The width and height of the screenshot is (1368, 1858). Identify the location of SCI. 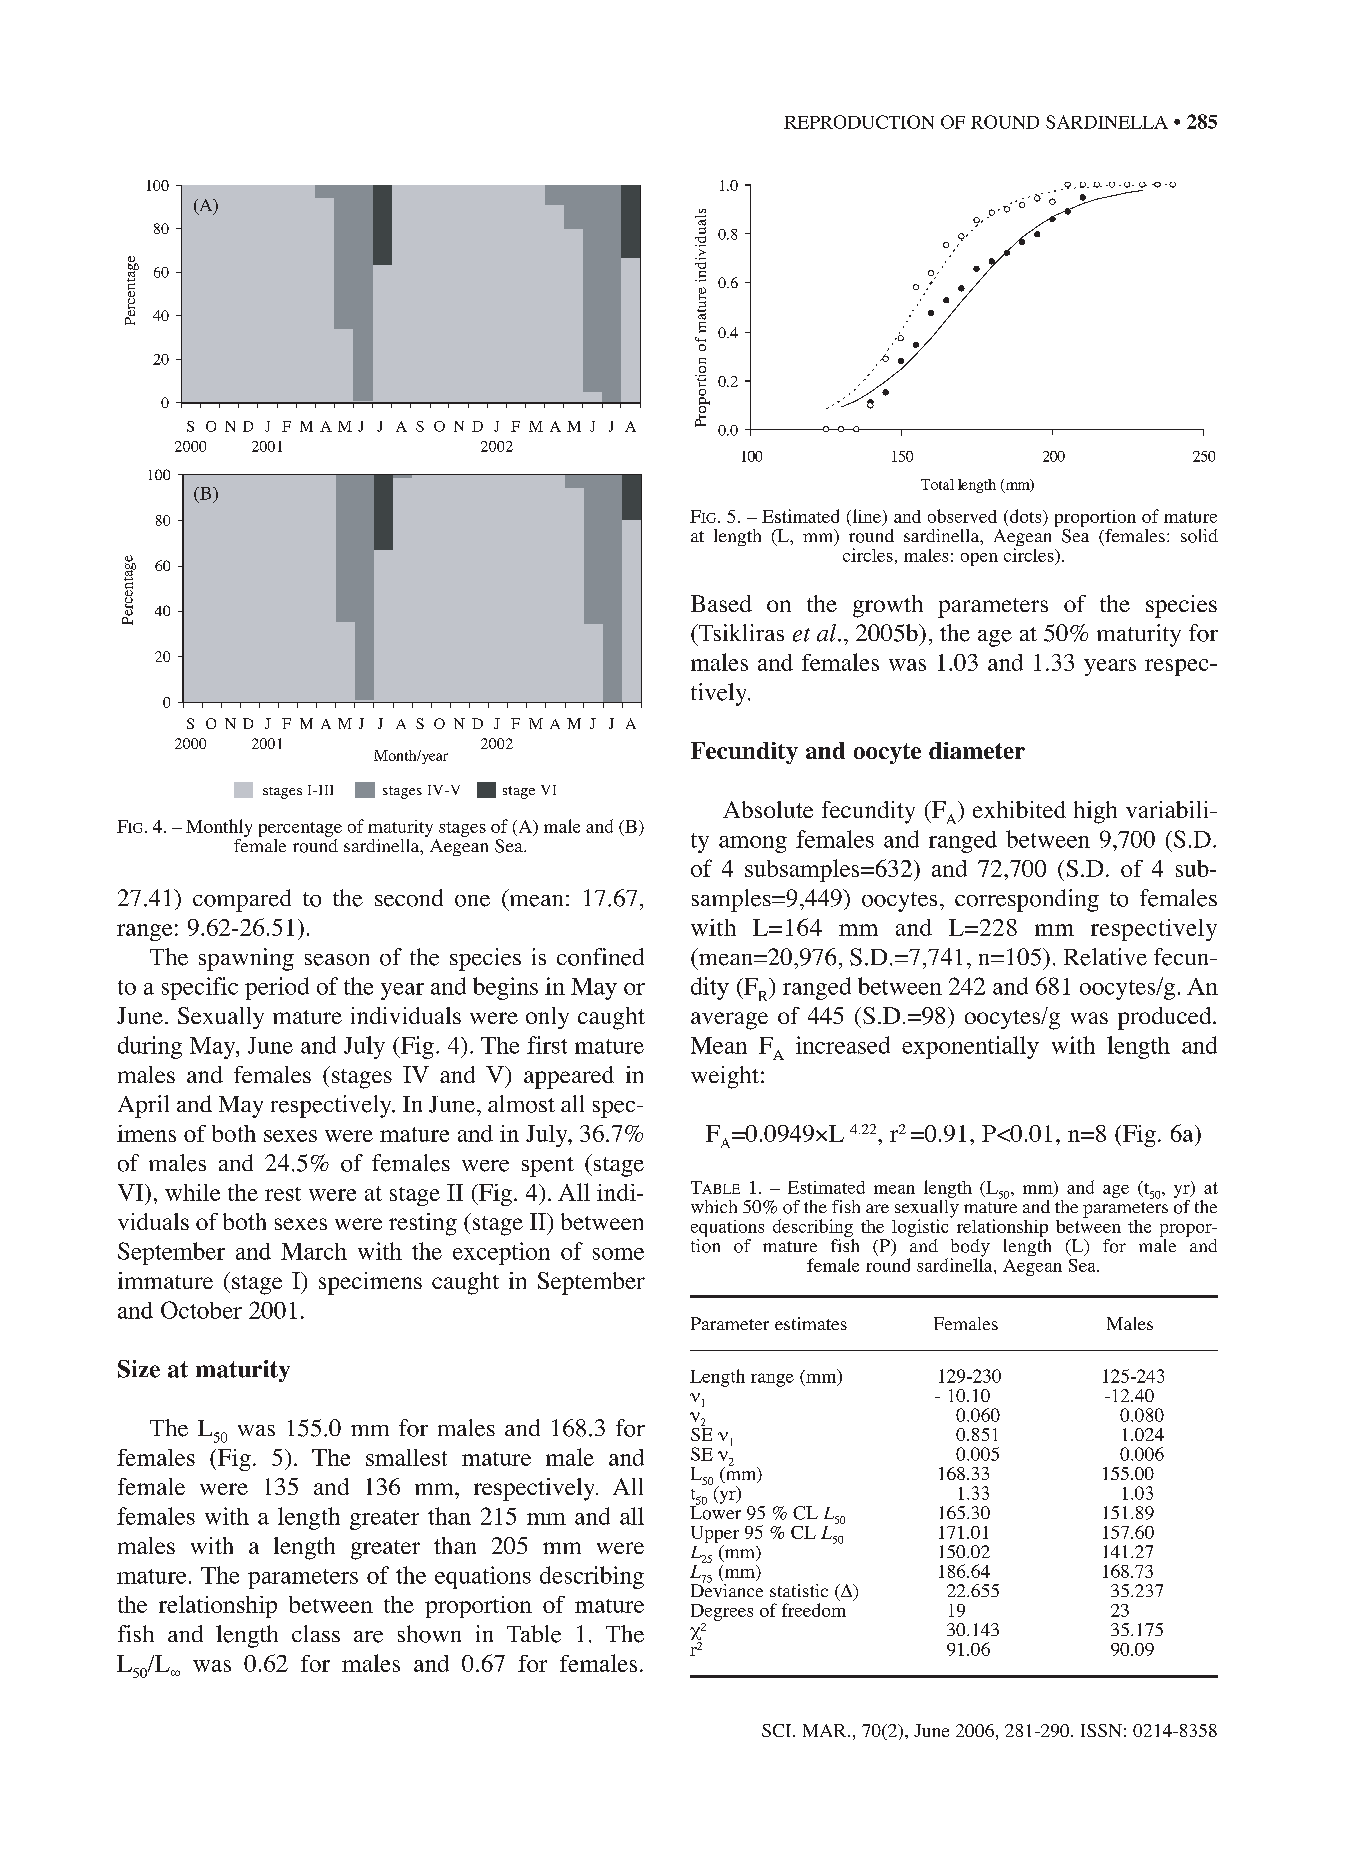
(778, 1730).
